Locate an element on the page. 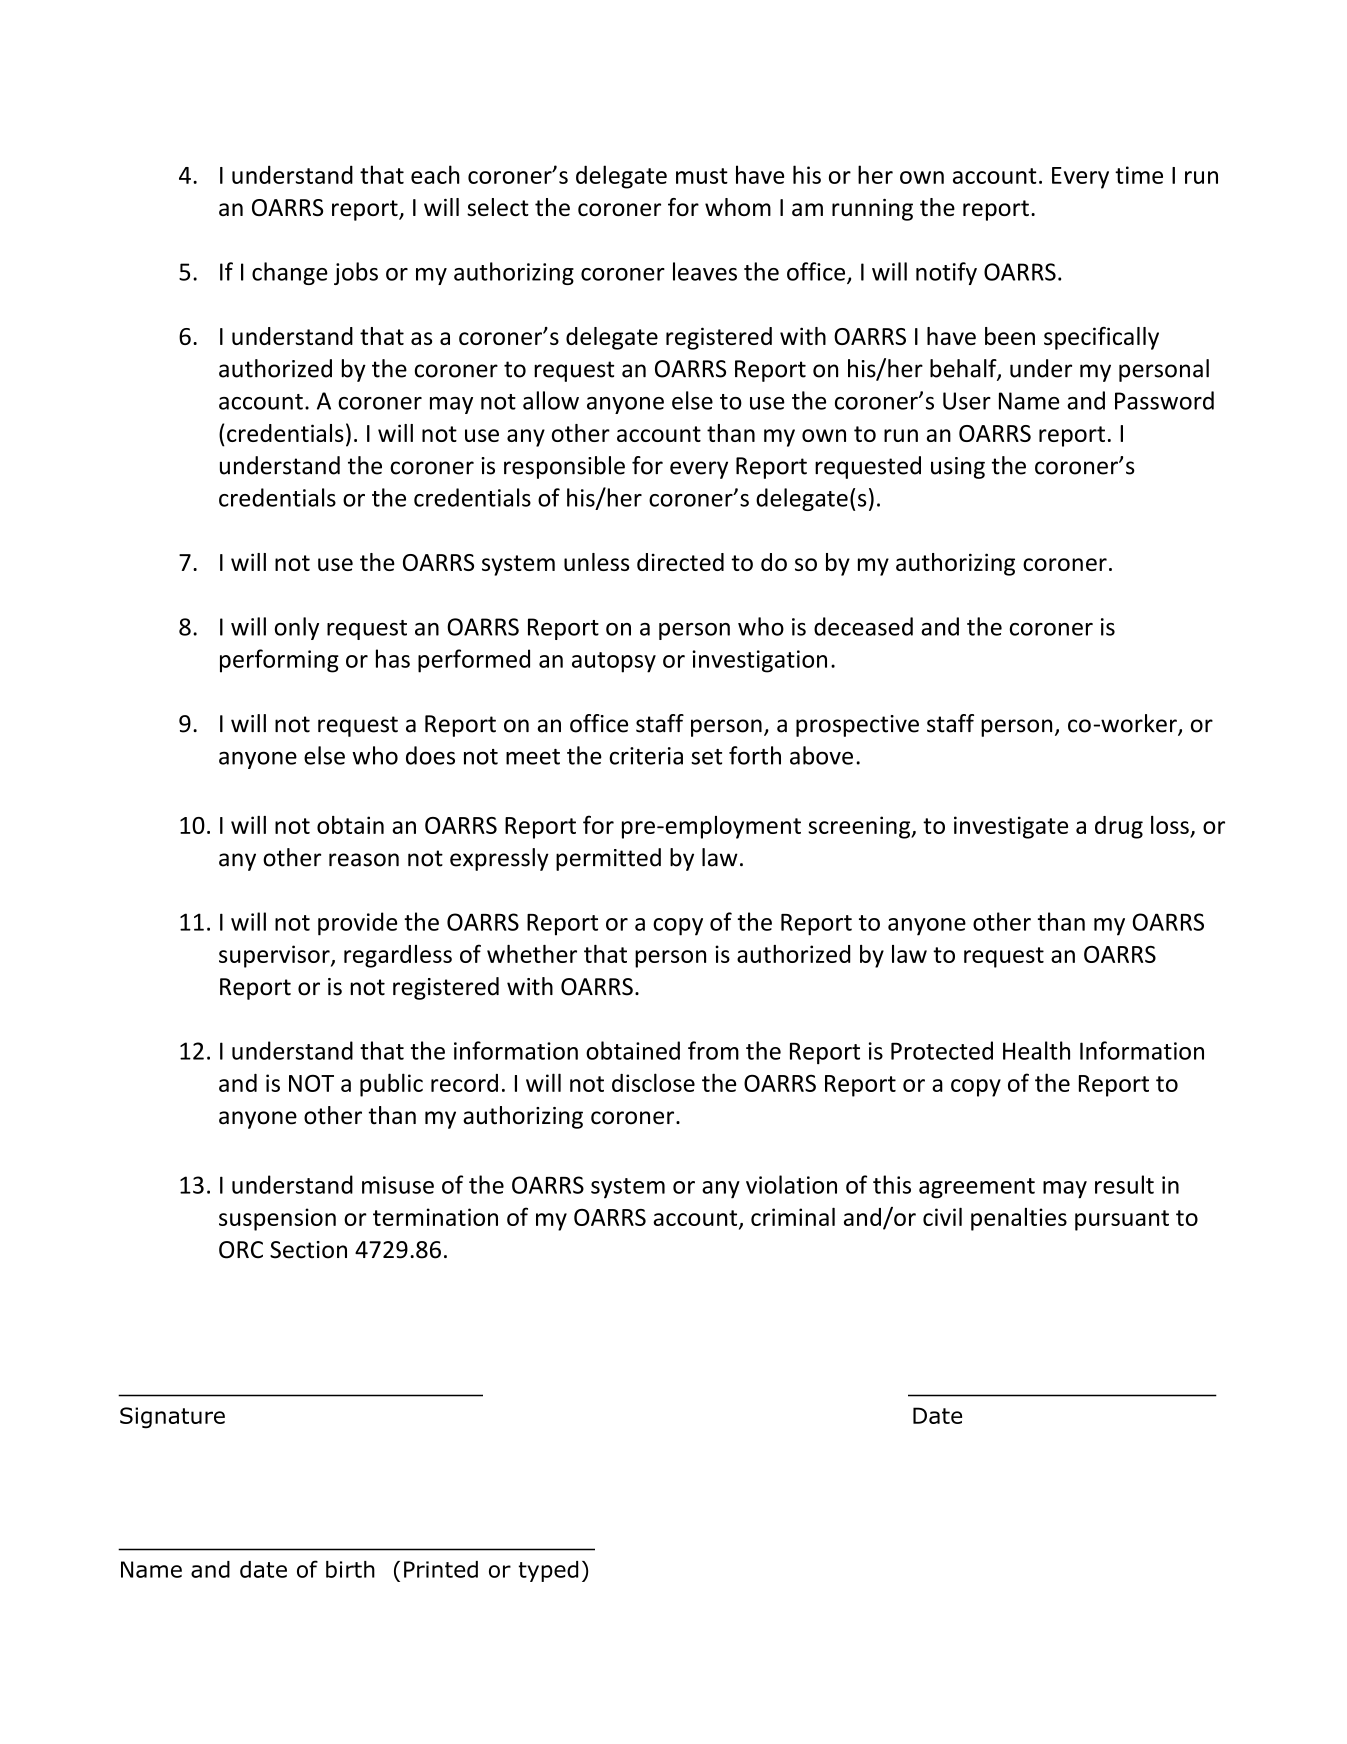  disclose is located at coordinates (653, 1082).
